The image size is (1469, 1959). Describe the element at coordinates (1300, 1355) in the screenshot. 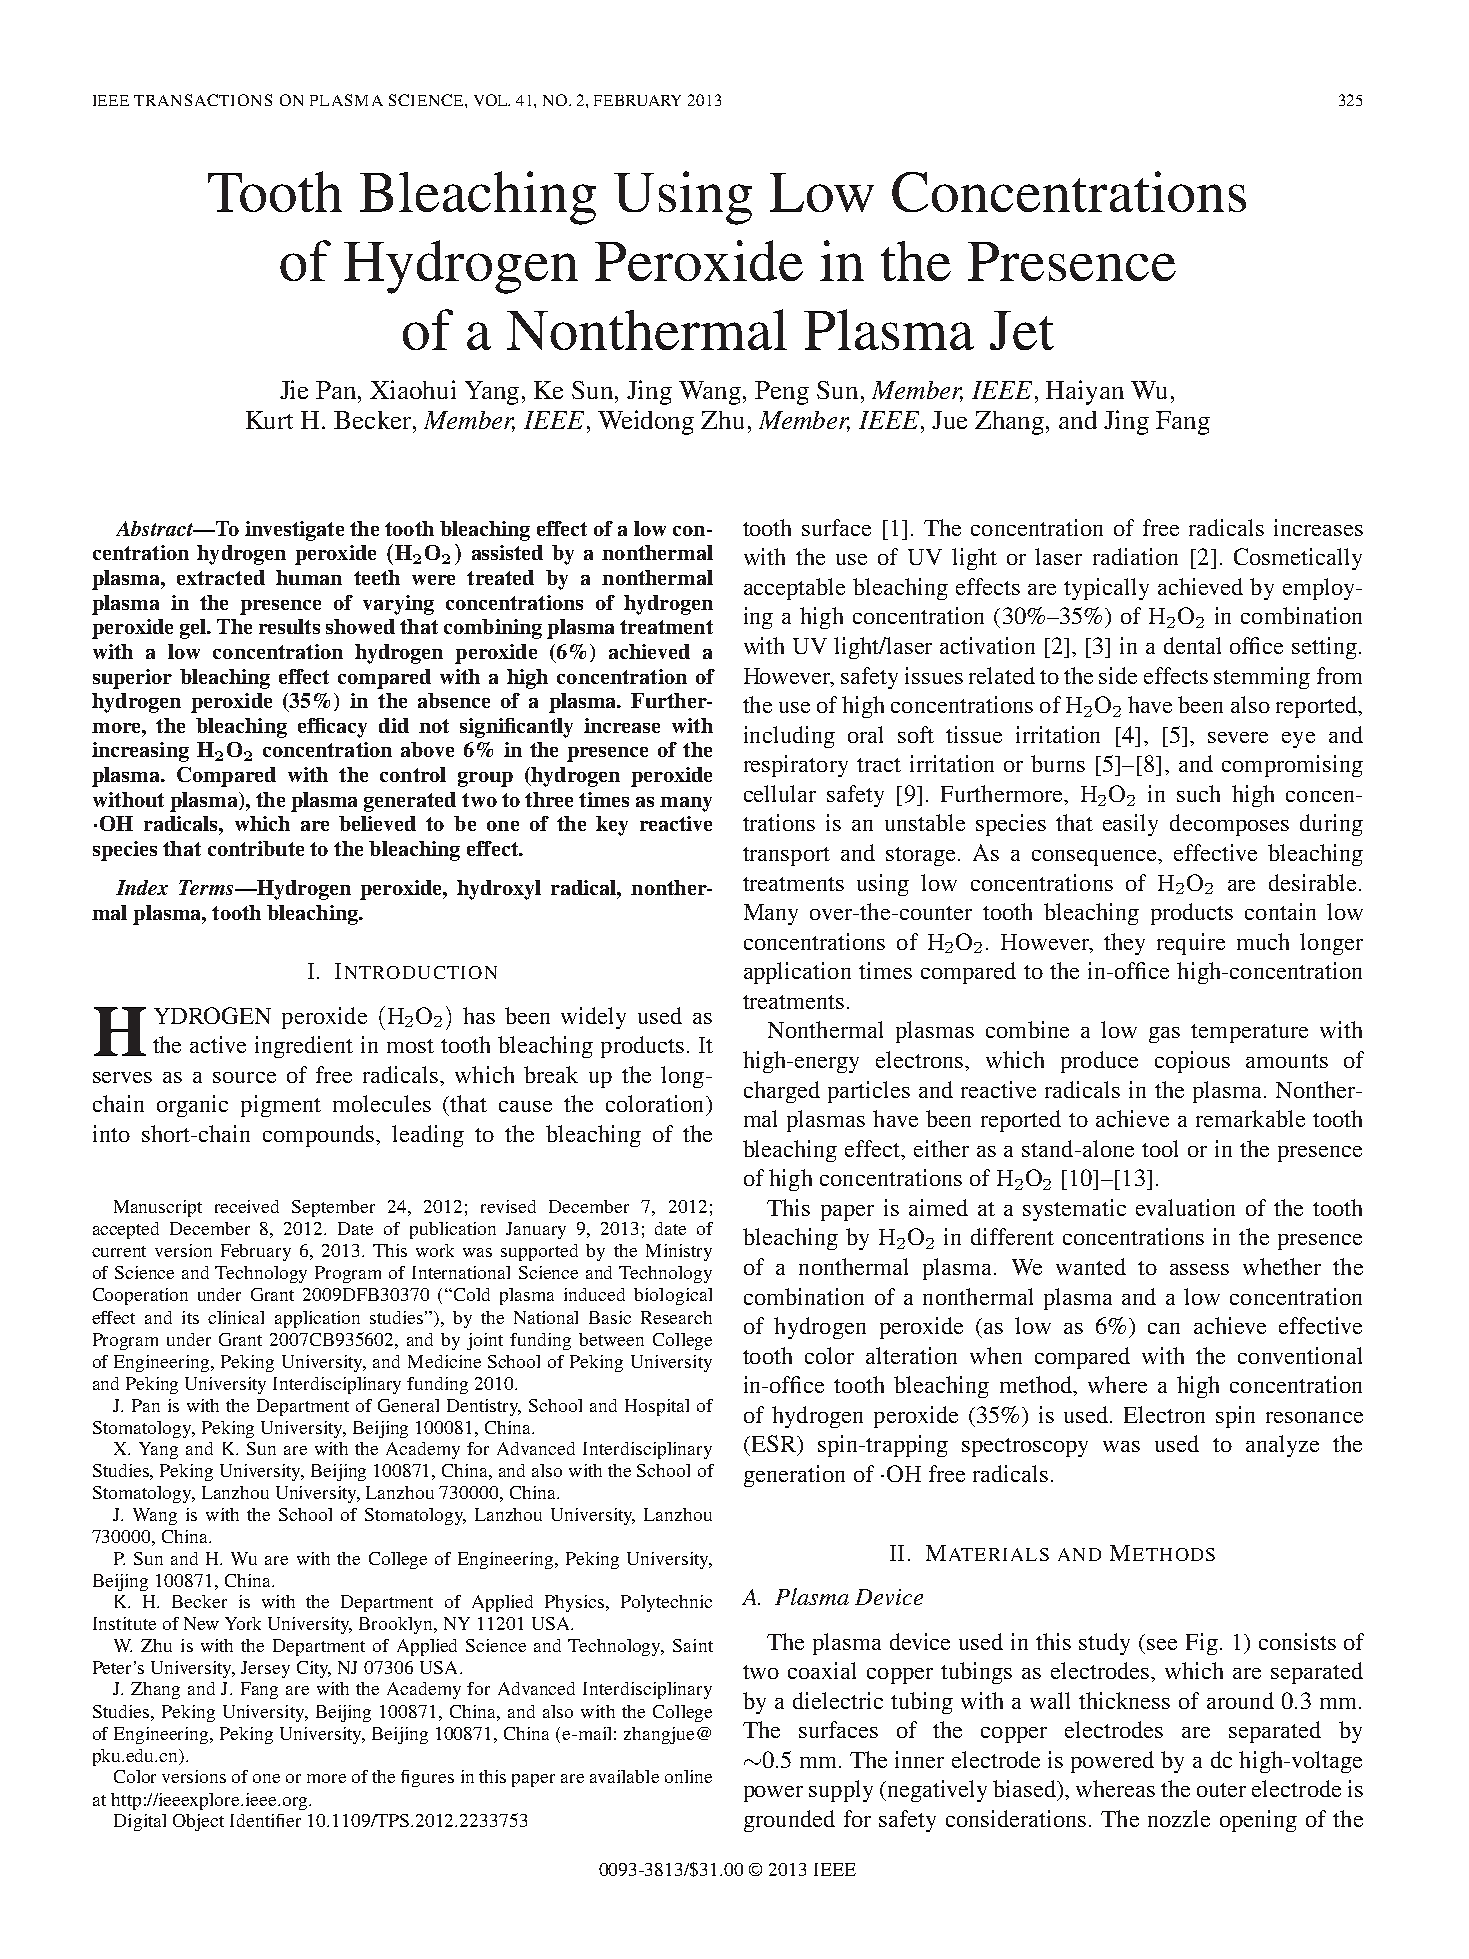

I see `conventional` at that location.
